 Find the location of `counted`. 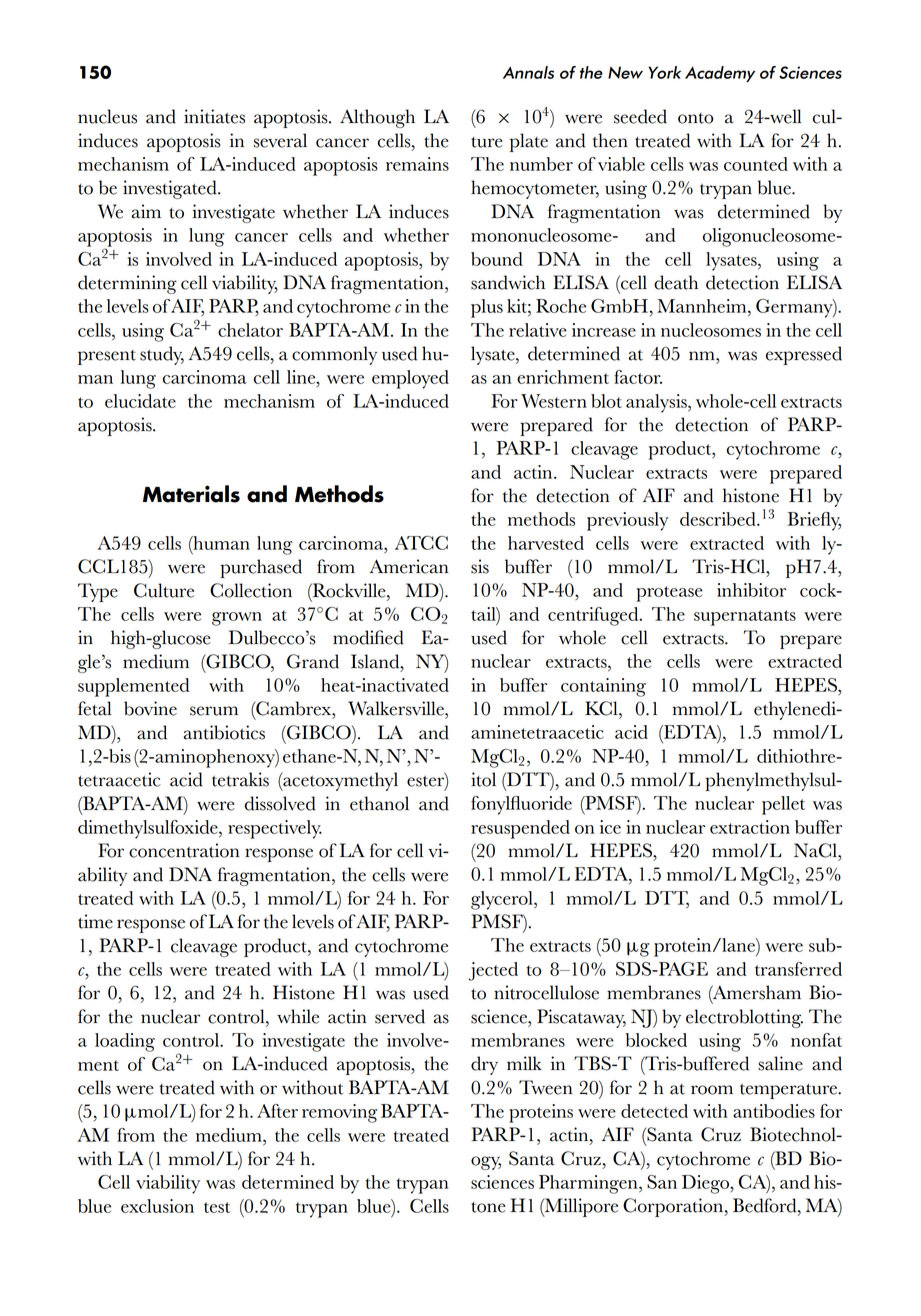

counted is located at coordinates (756, 164).
